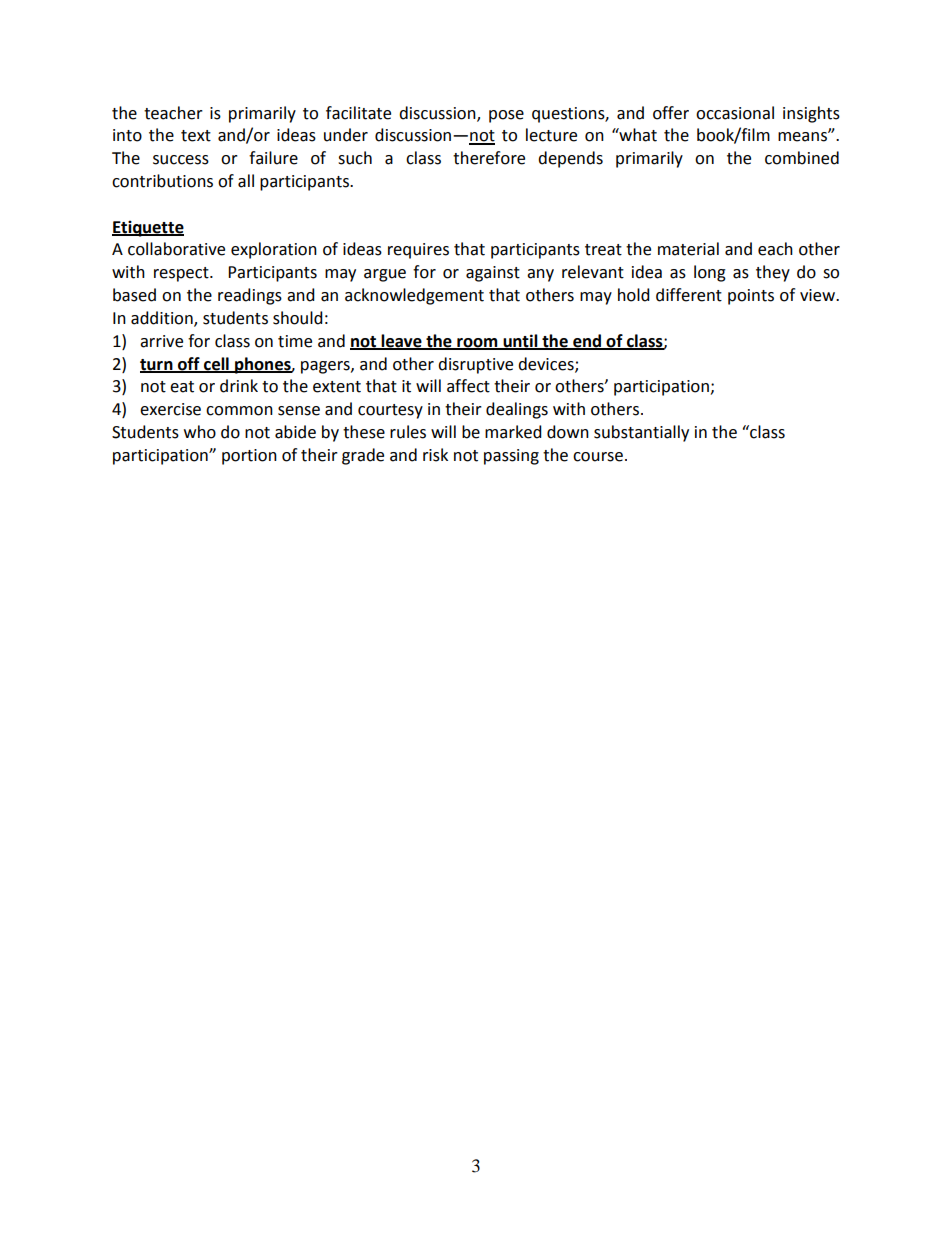 The height and width of the page is (1233, 952). What do you see at coordinates (735, 113) in the page?
I see `occasional` at bounding box center [735, 113].
